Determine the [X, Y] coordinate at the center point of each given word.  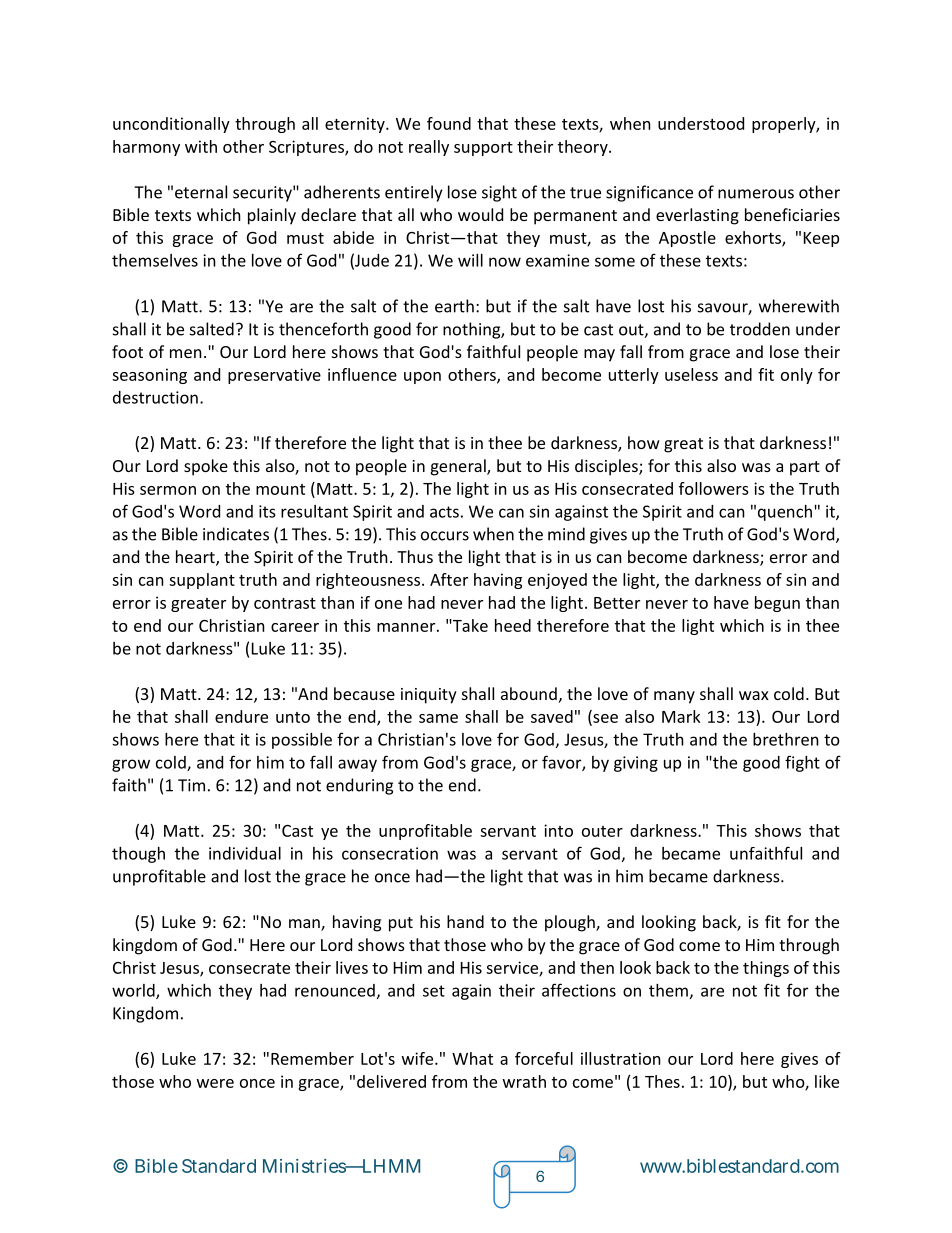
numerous [756, 194]
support [483, 149]
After [449, 579]
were [215, 1083]
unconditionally [171, 125]
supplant [202, 581]
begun [777, 604]
